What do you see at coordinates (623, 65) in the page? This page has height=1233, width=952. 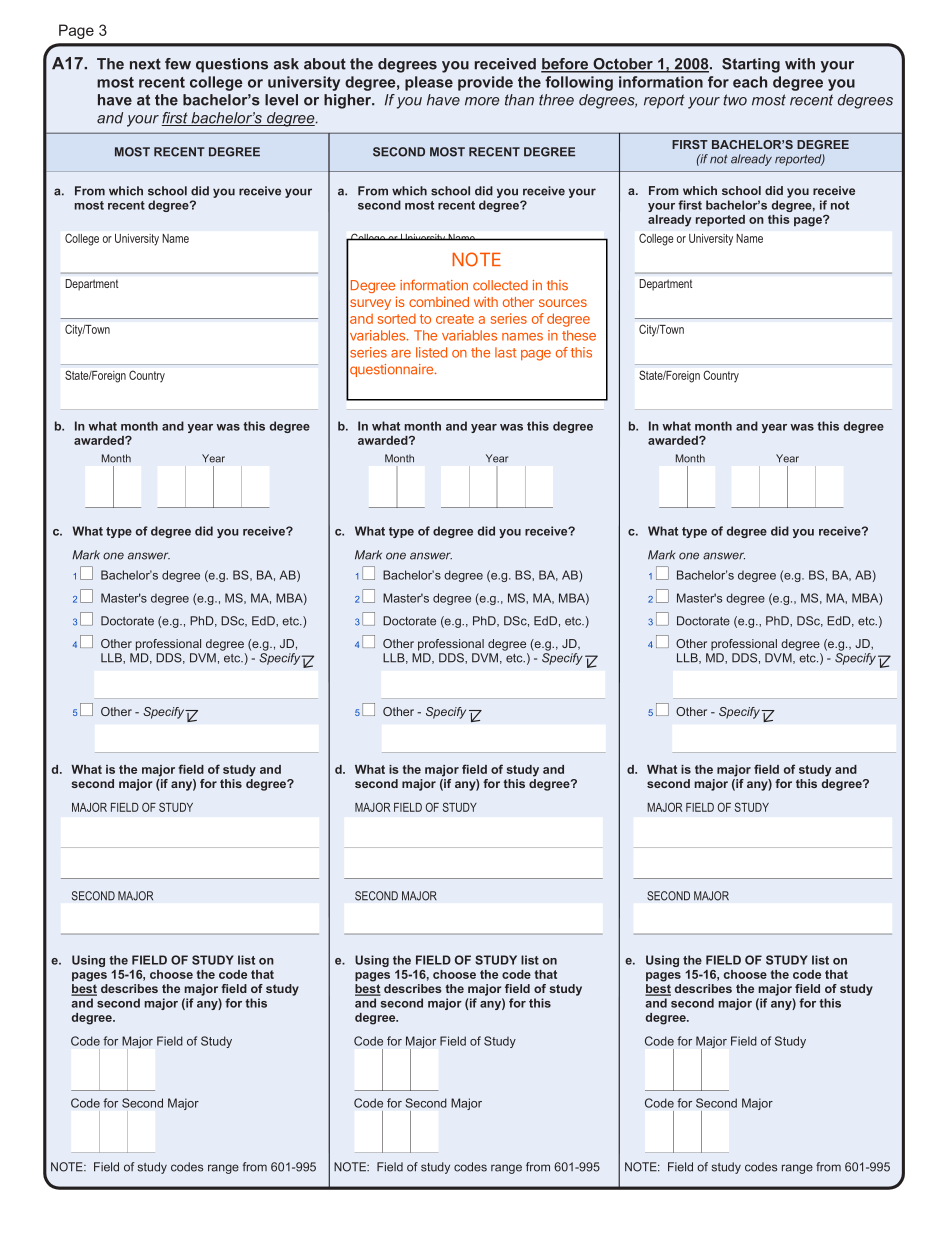 I see `October` at bounding box center [623, 65].
